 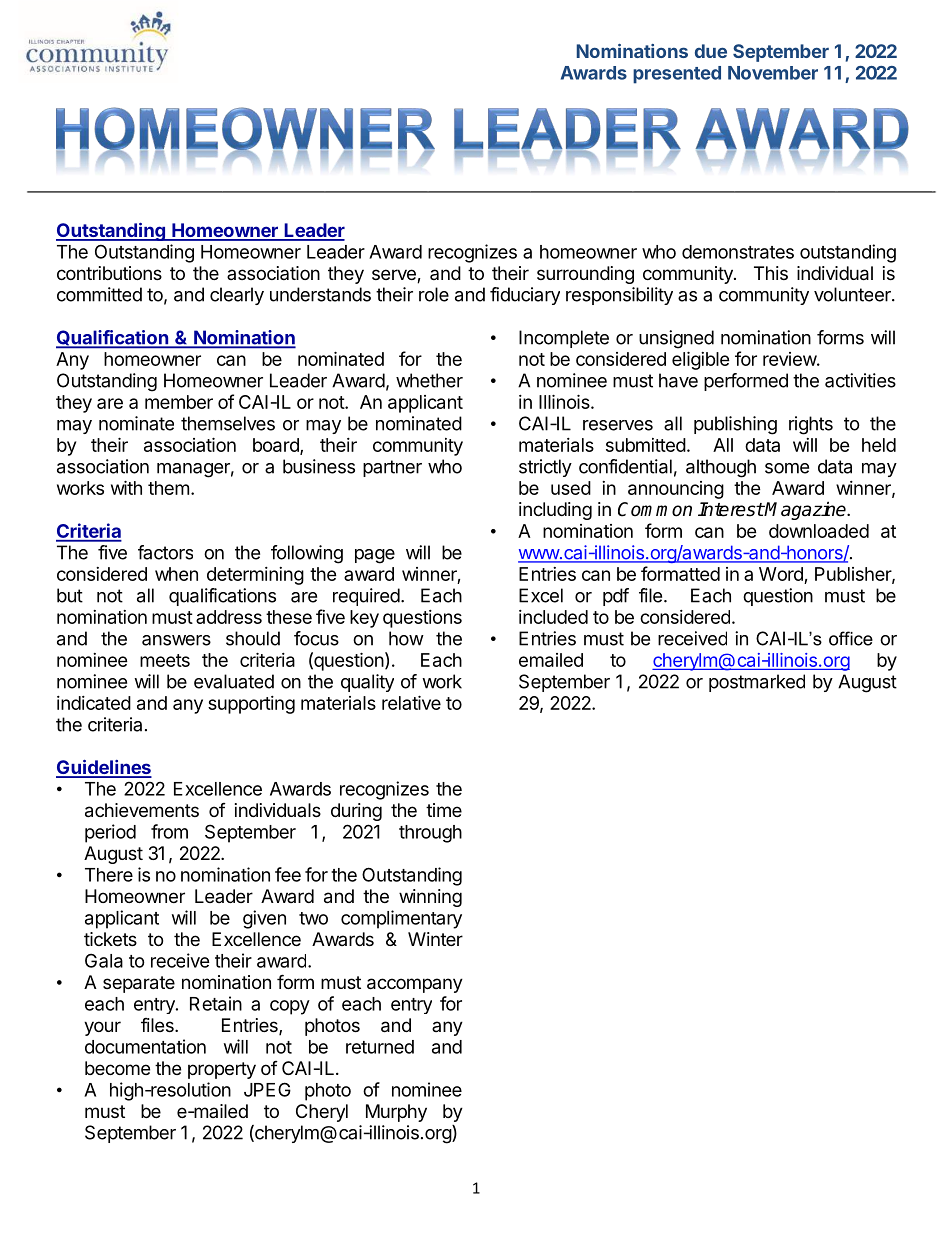 What do you see at coordinates (104, 768) in the page?
I see `Guidelines` at bounding box center [104, 768].
